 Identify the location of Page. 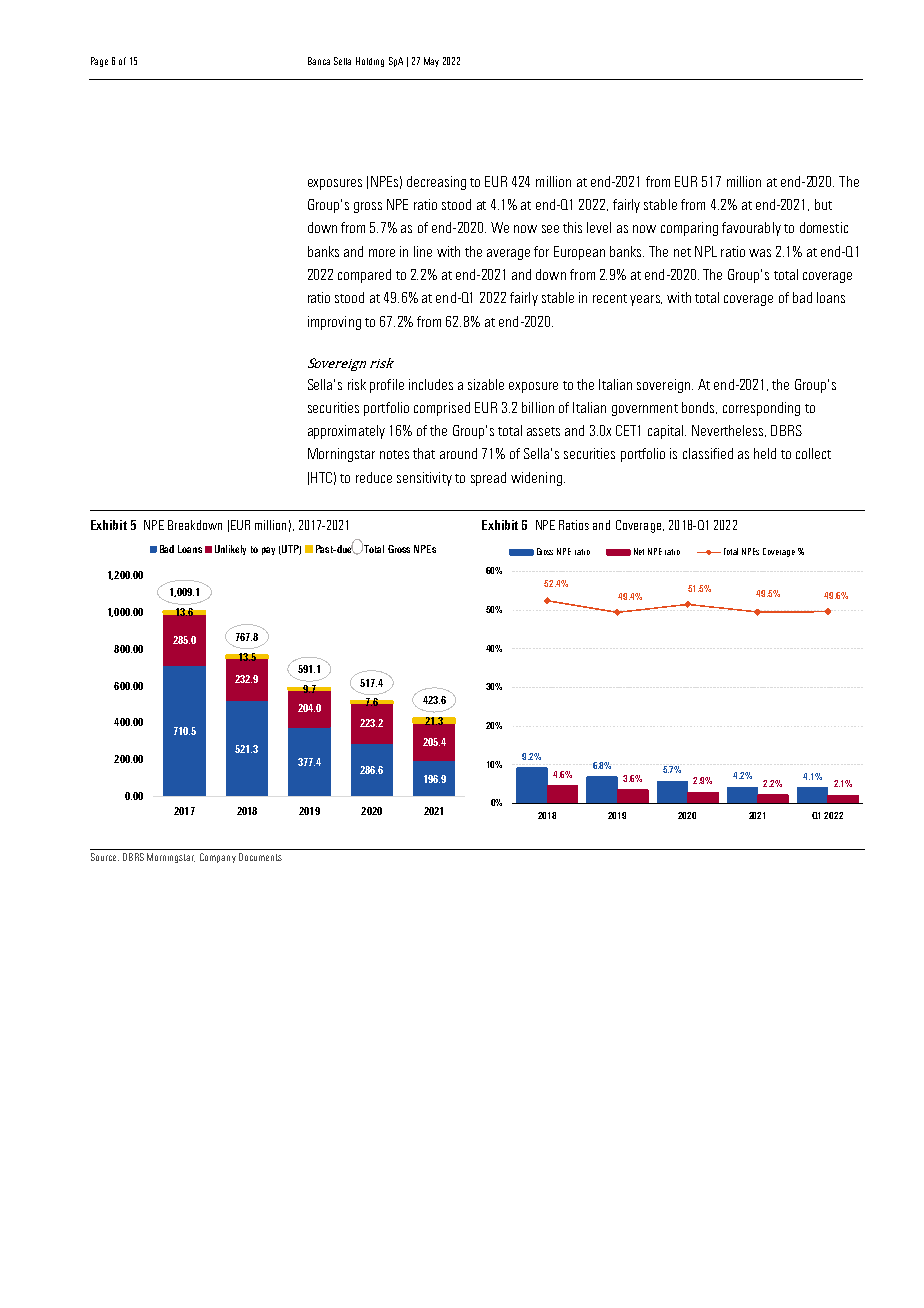
(99, 62).
